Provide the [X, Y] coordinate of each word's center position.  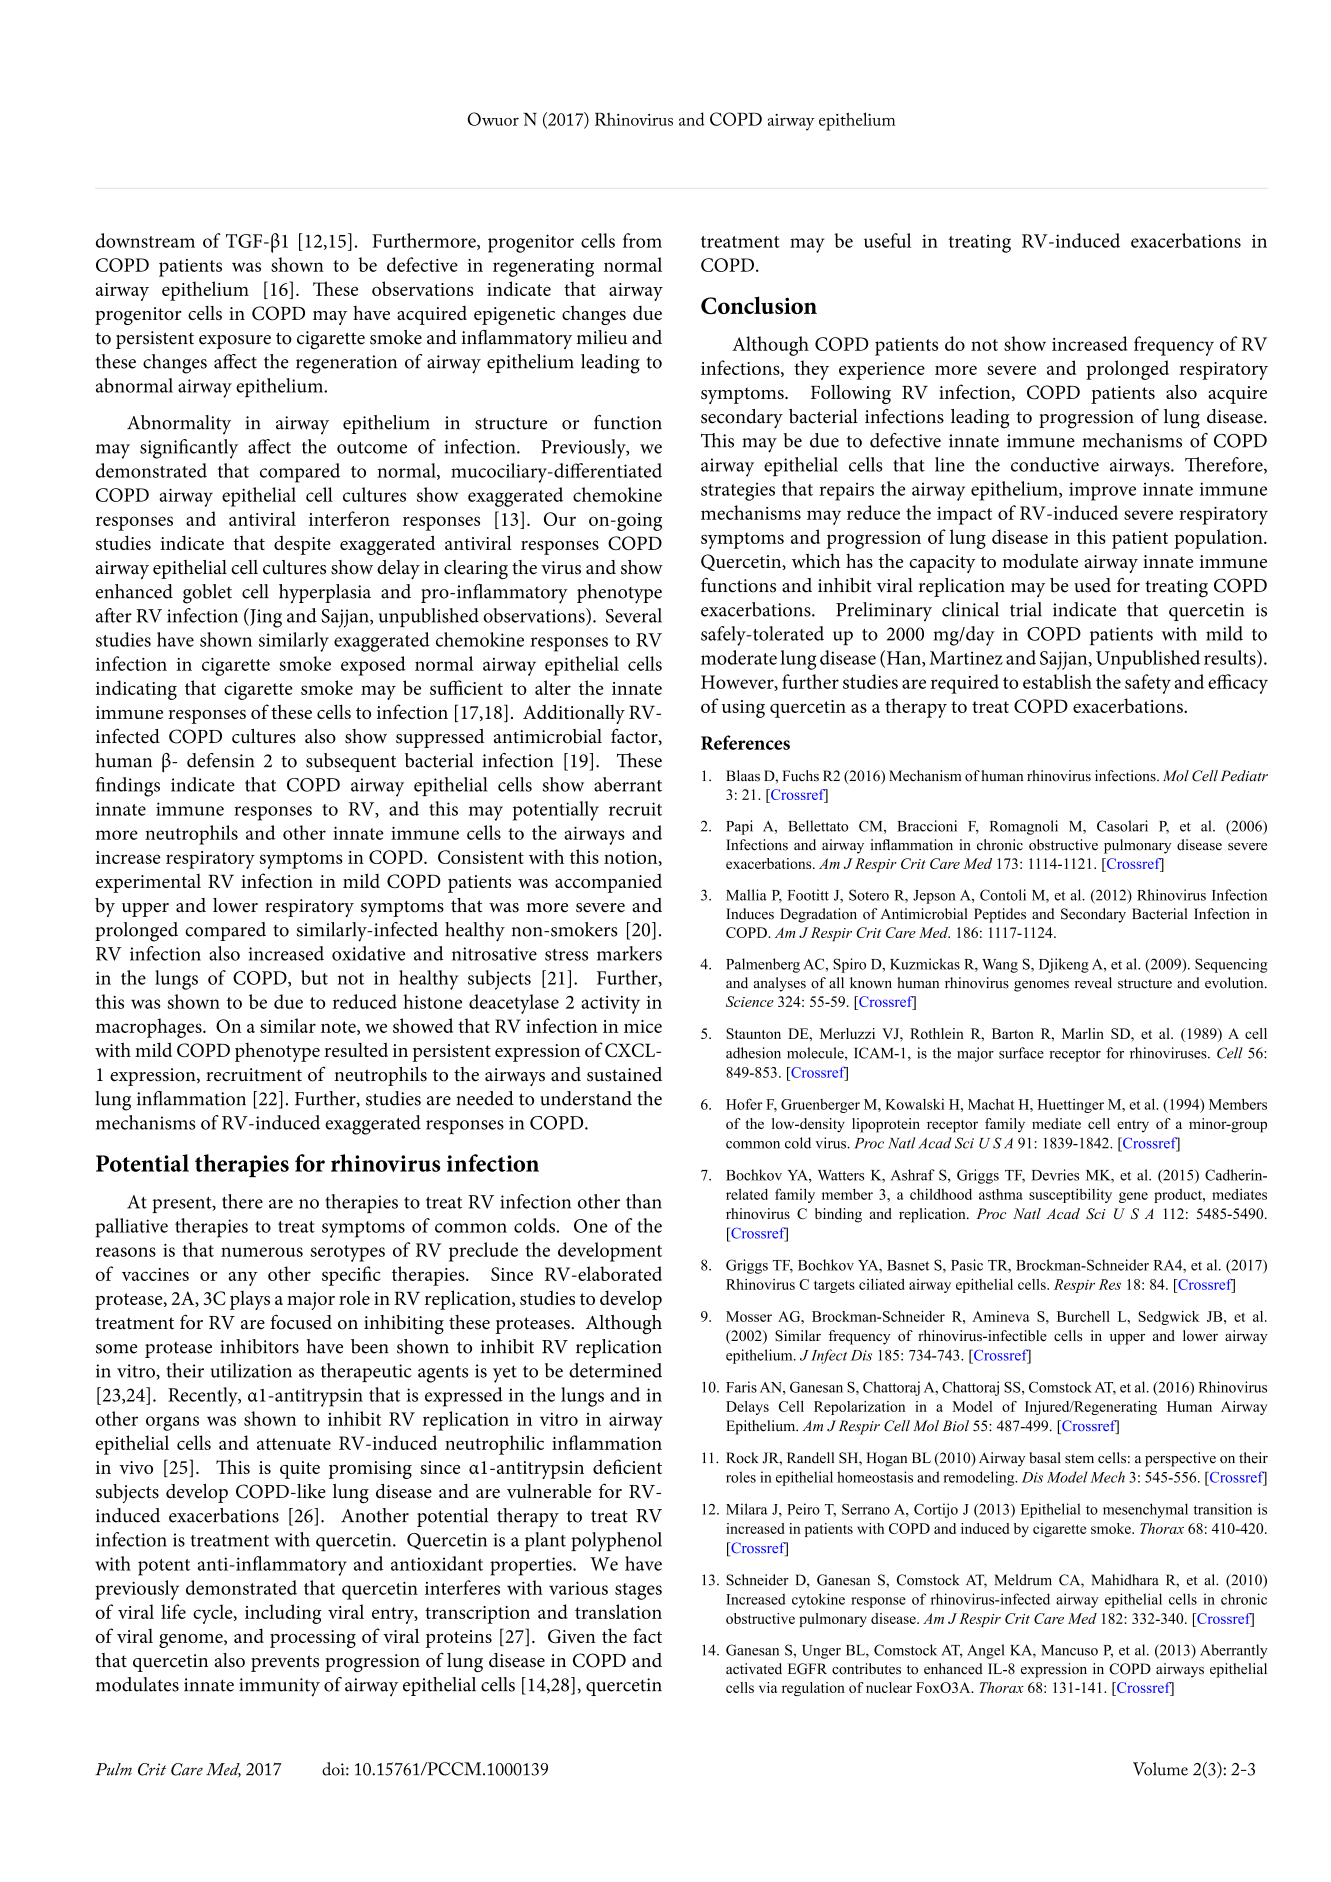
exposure [235, 342]
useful [887, 240]
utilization [251, 1370]
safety [1148, 684]
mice [643, 1026]
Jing [265, 618]
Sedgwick [1168, 1318]
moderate [739, 657]
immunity [279, 1687]
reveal [1093, 983]
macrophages [149, 1028]
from [642, 240]
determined [615, 1370]
